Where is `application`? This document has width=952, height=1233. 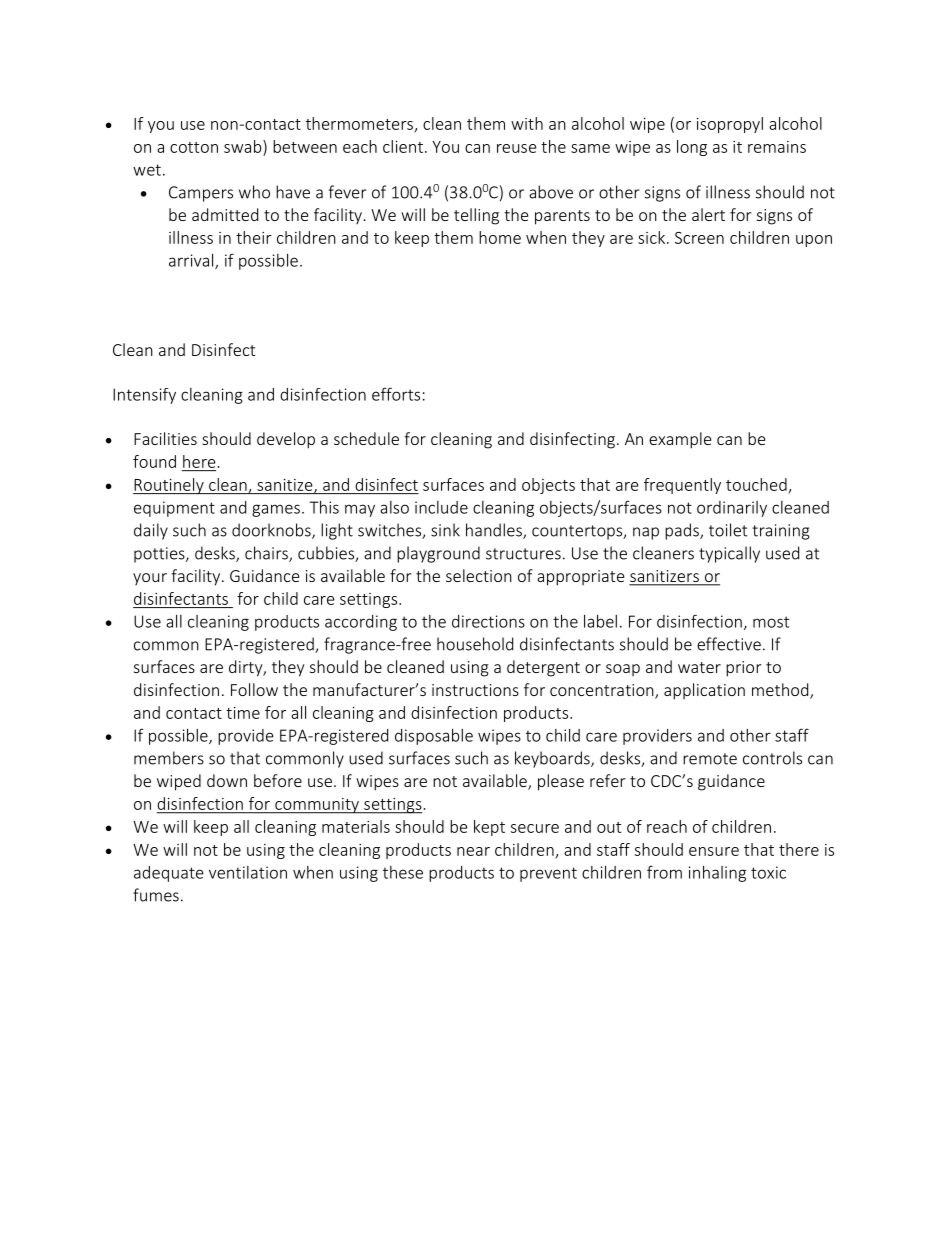
application is located at coordinates (704, 691).
